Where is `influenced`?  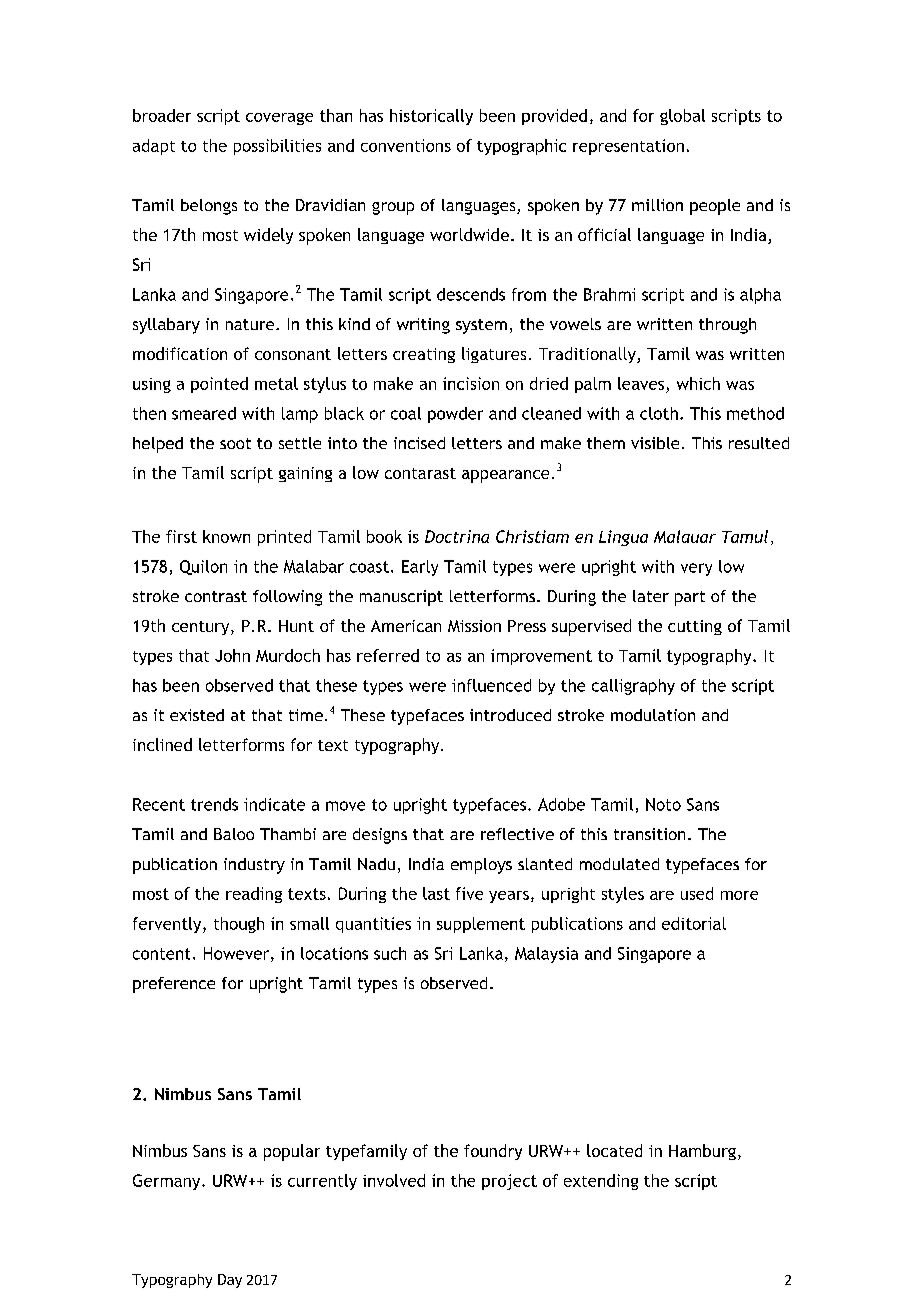
influenced is located at coordinates (491, 685).
